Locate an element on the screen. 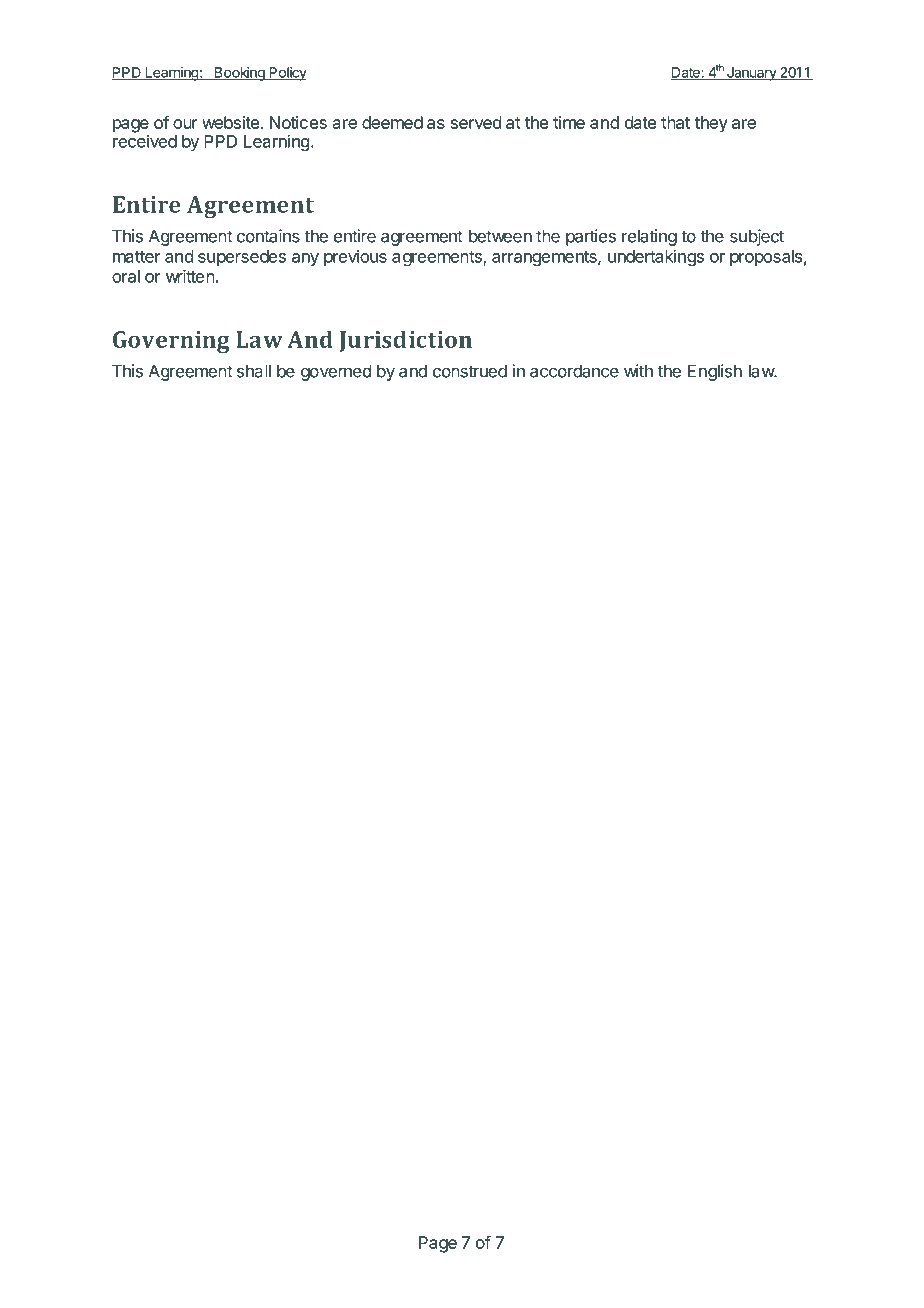 The image size is (924, 1308). undertakings is located at coordinates (656, 257).
